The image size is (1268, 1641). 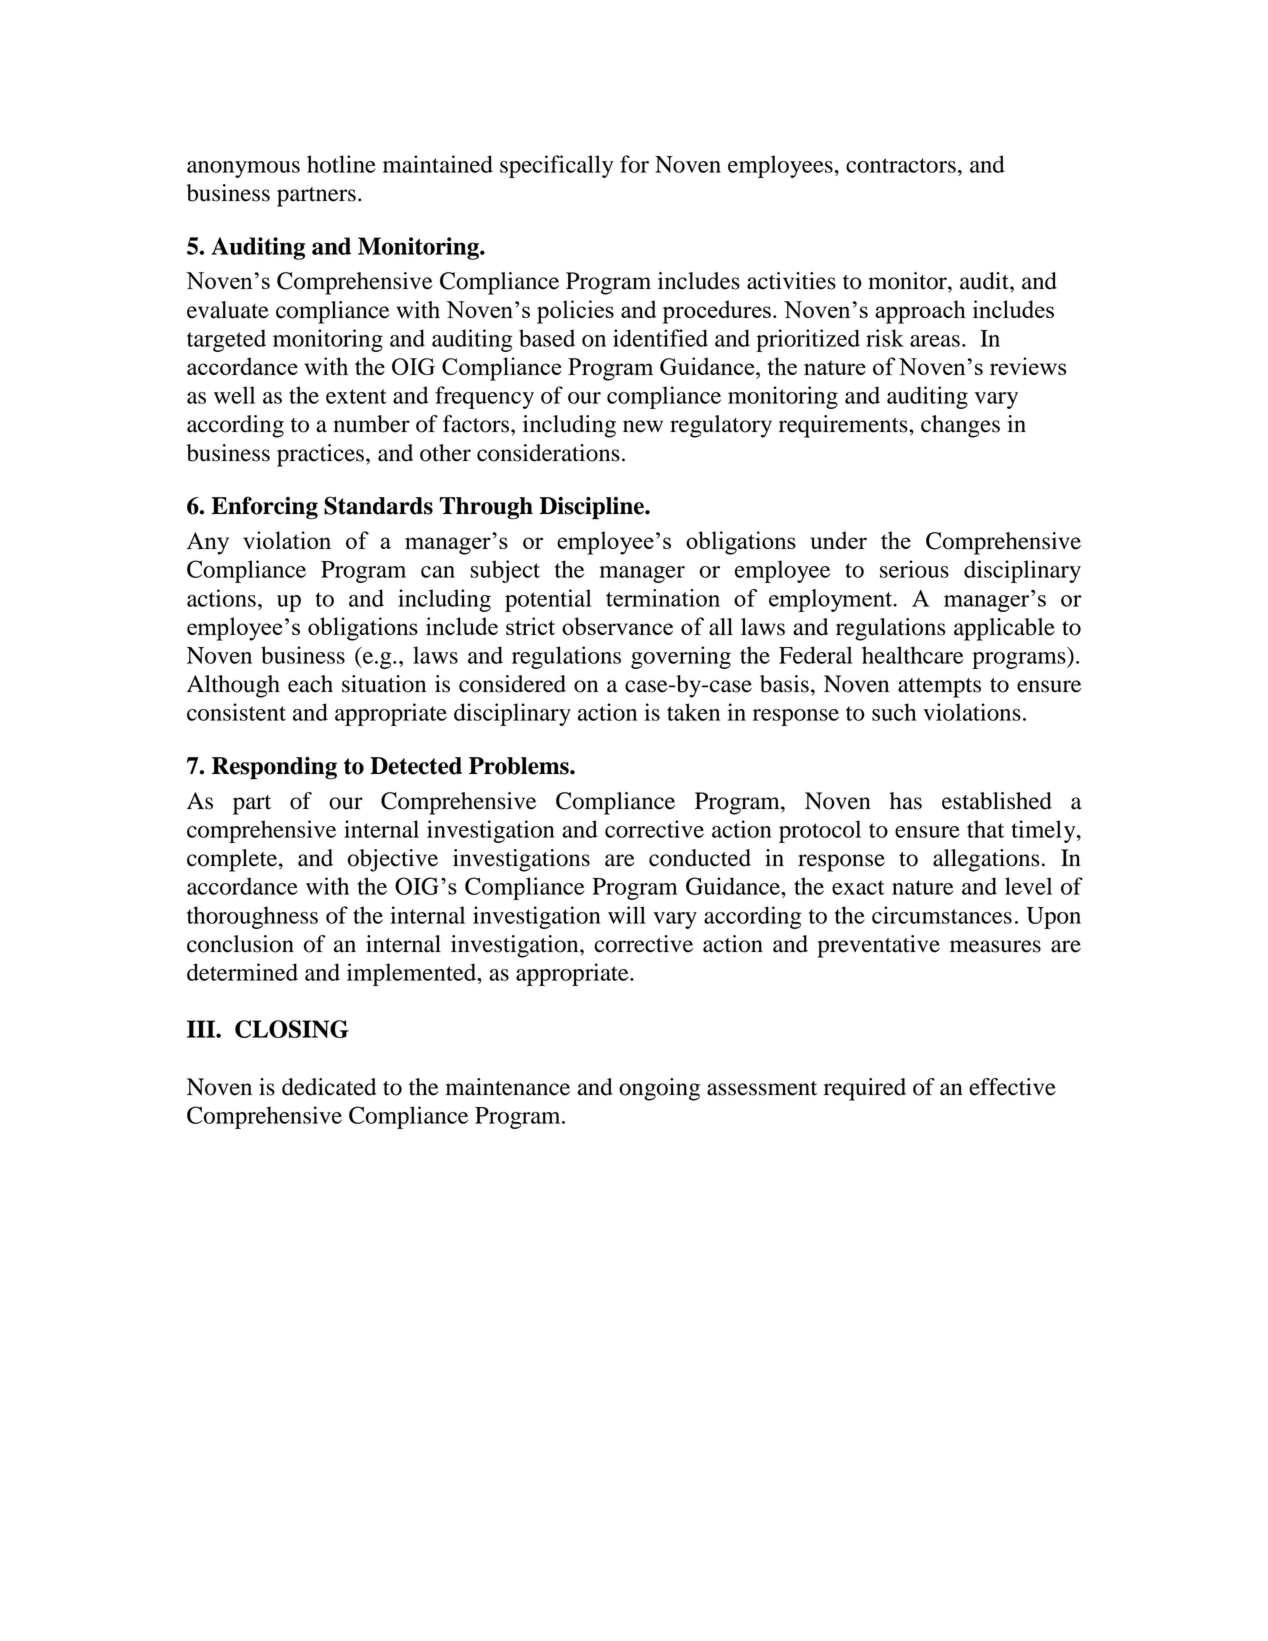 What do you see at coordinates (901, 165) in the page?
I see `contractors` at bounding box center [901, 165].
